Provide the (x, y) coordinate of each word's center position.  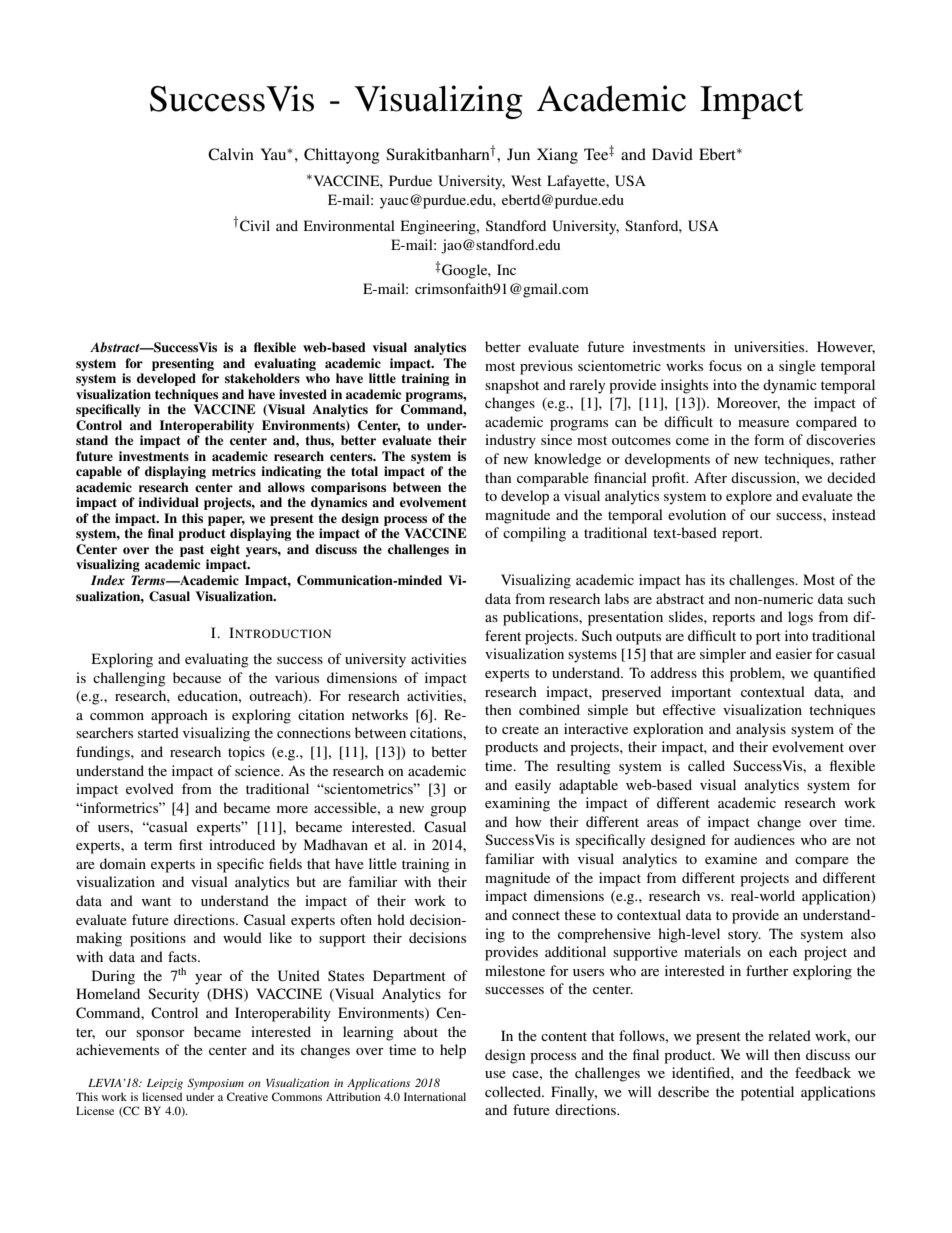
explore (749, 497)
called (706, 765)
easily (533, 786)
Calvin (231, 154)
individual (168, 502)
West (526, 180)
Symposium (216, 1084)
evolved (150, 788)
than (498, 477)
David (672, 154)
